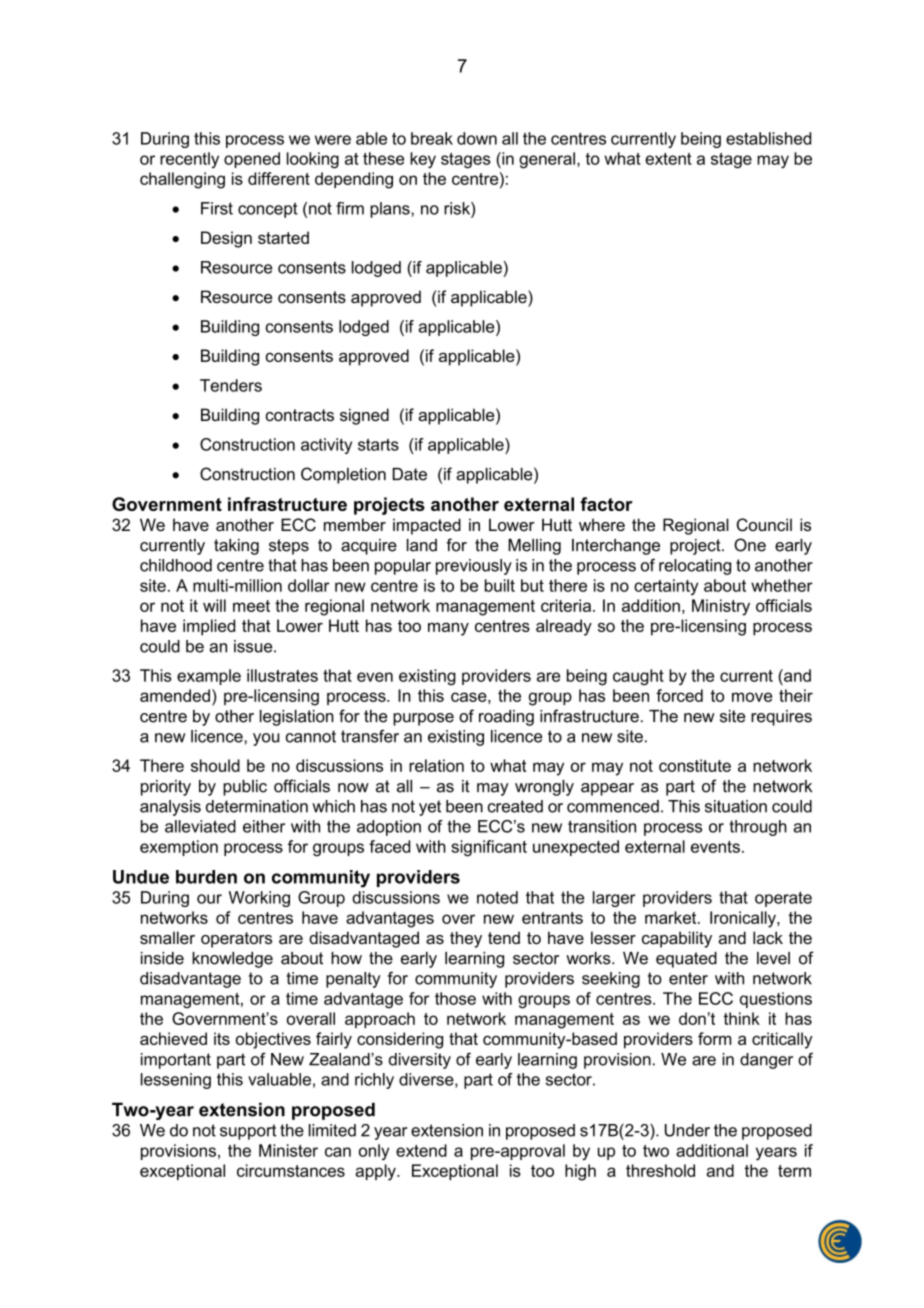 The image size is (924, 1308). What do you see at coordinates (200, 826) in the image?
I see `alleviated` at bounding box center [200, 826].
